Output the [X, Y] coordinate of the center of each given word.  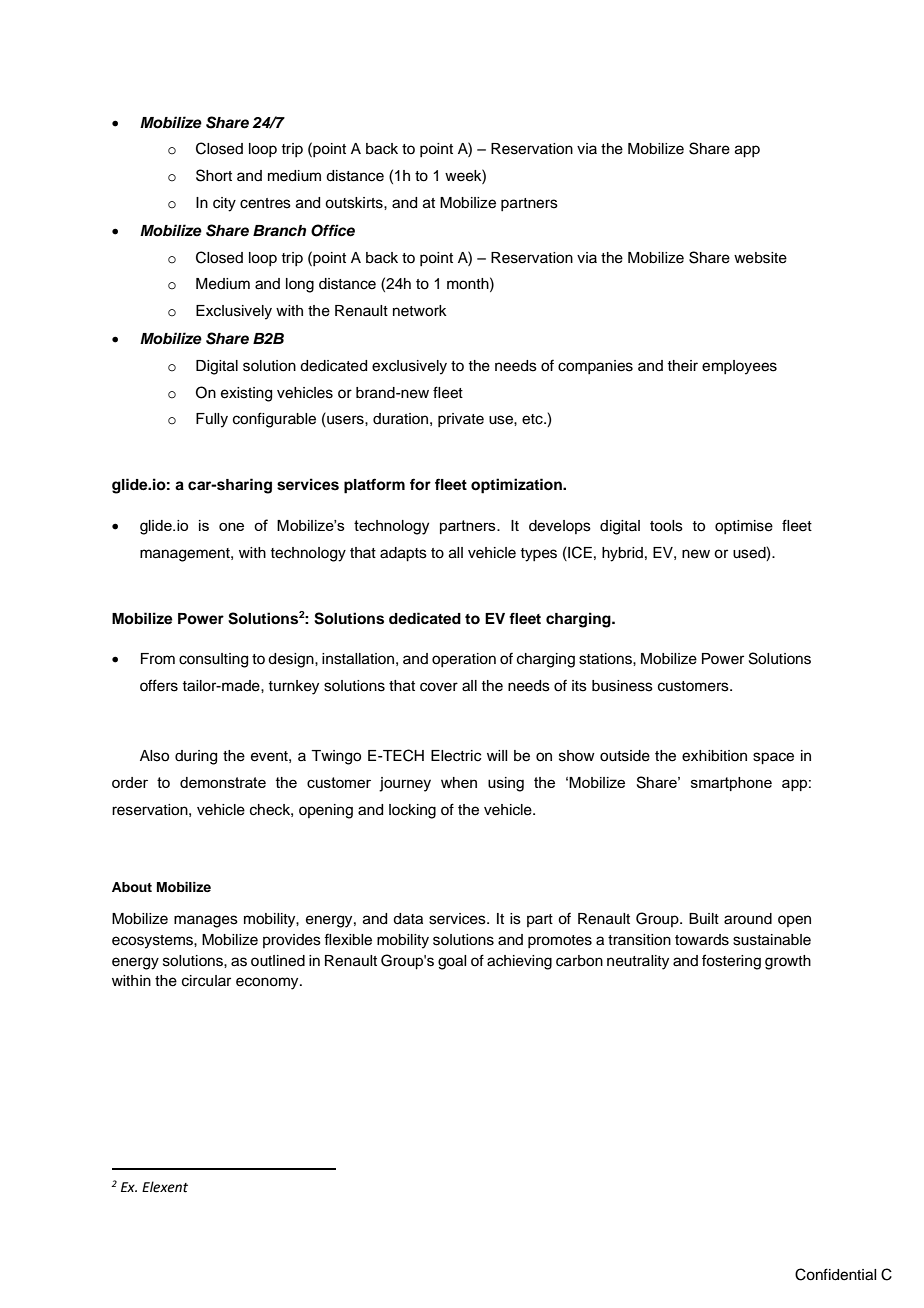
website [760, 258]
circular [206, 981]
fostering [731, 962]
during [196, 757]
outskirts [355, 203]
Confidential [835, 1274]
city [224, 204]
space [773, 758]
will [497, 755]
